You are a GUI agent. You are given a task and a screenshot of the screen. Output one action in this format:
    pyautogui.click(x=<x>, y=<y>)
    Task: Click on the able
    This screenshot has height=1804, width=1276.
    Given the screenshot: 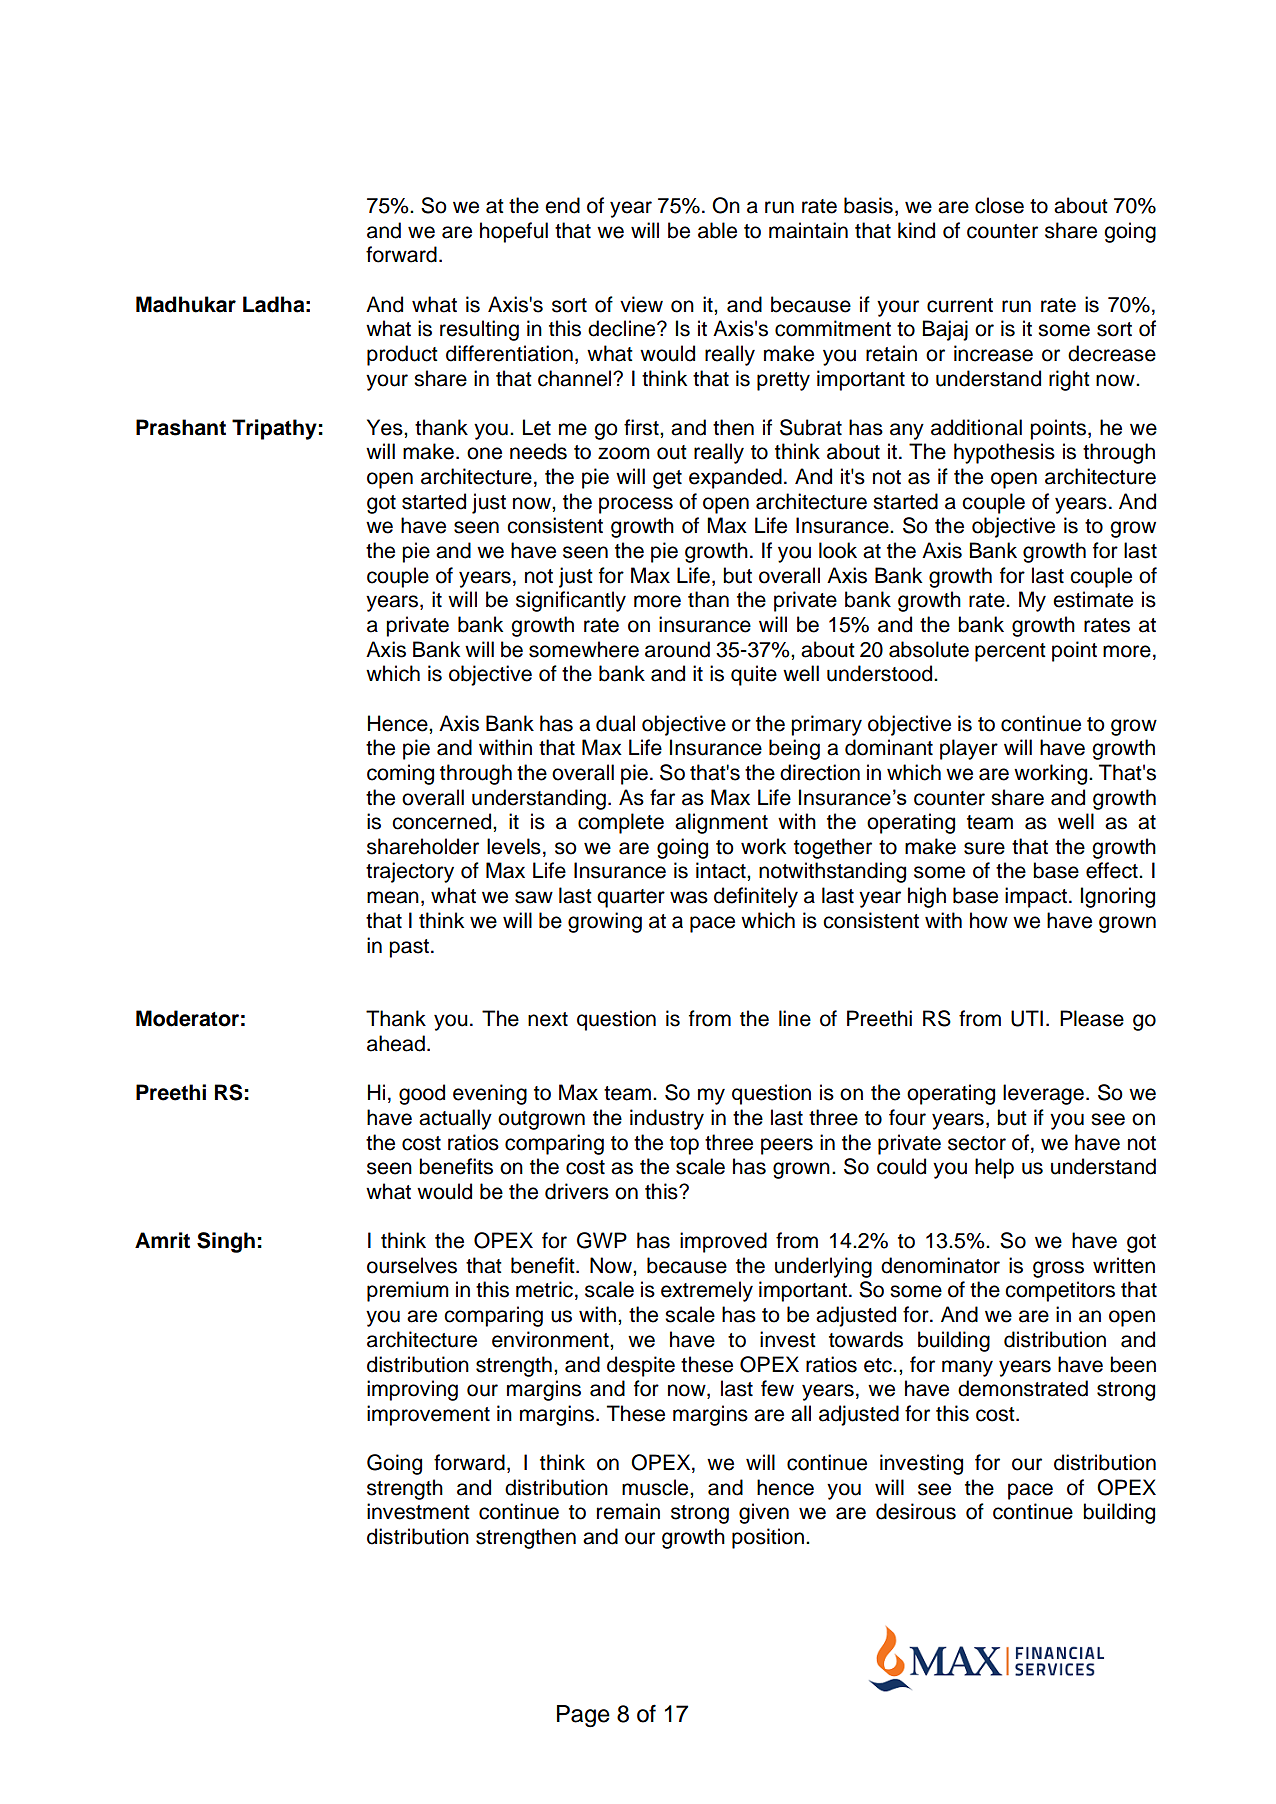 What is the action you would take?
    pyautogui.click(x=717, y=230)
